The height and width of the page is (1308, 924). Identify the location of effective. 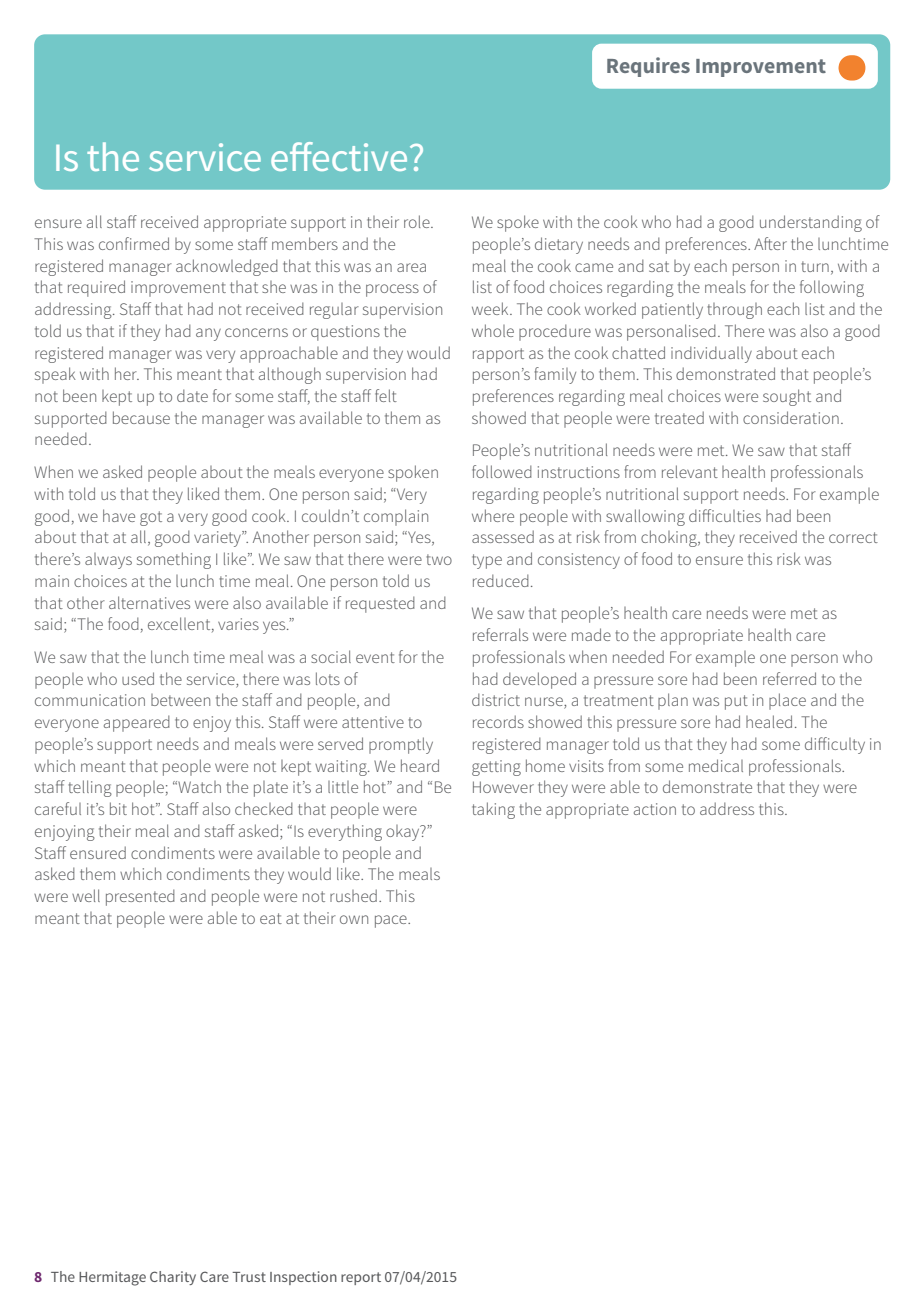
(339, 156).
